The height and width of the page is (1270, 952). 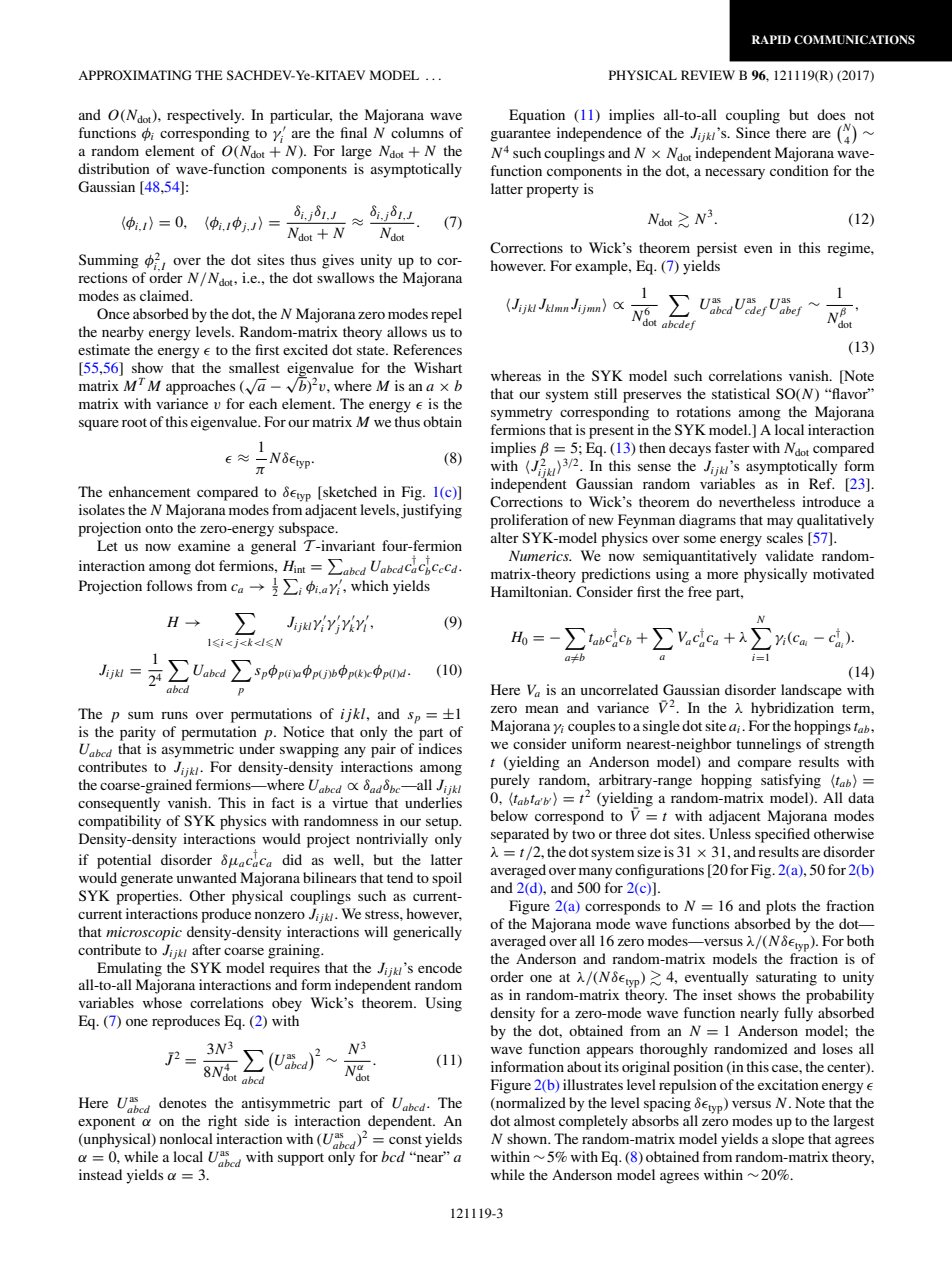 What do you see at coordinates (222, 1122) in the page?
I see `right` at bounding box center [222, 1122].
